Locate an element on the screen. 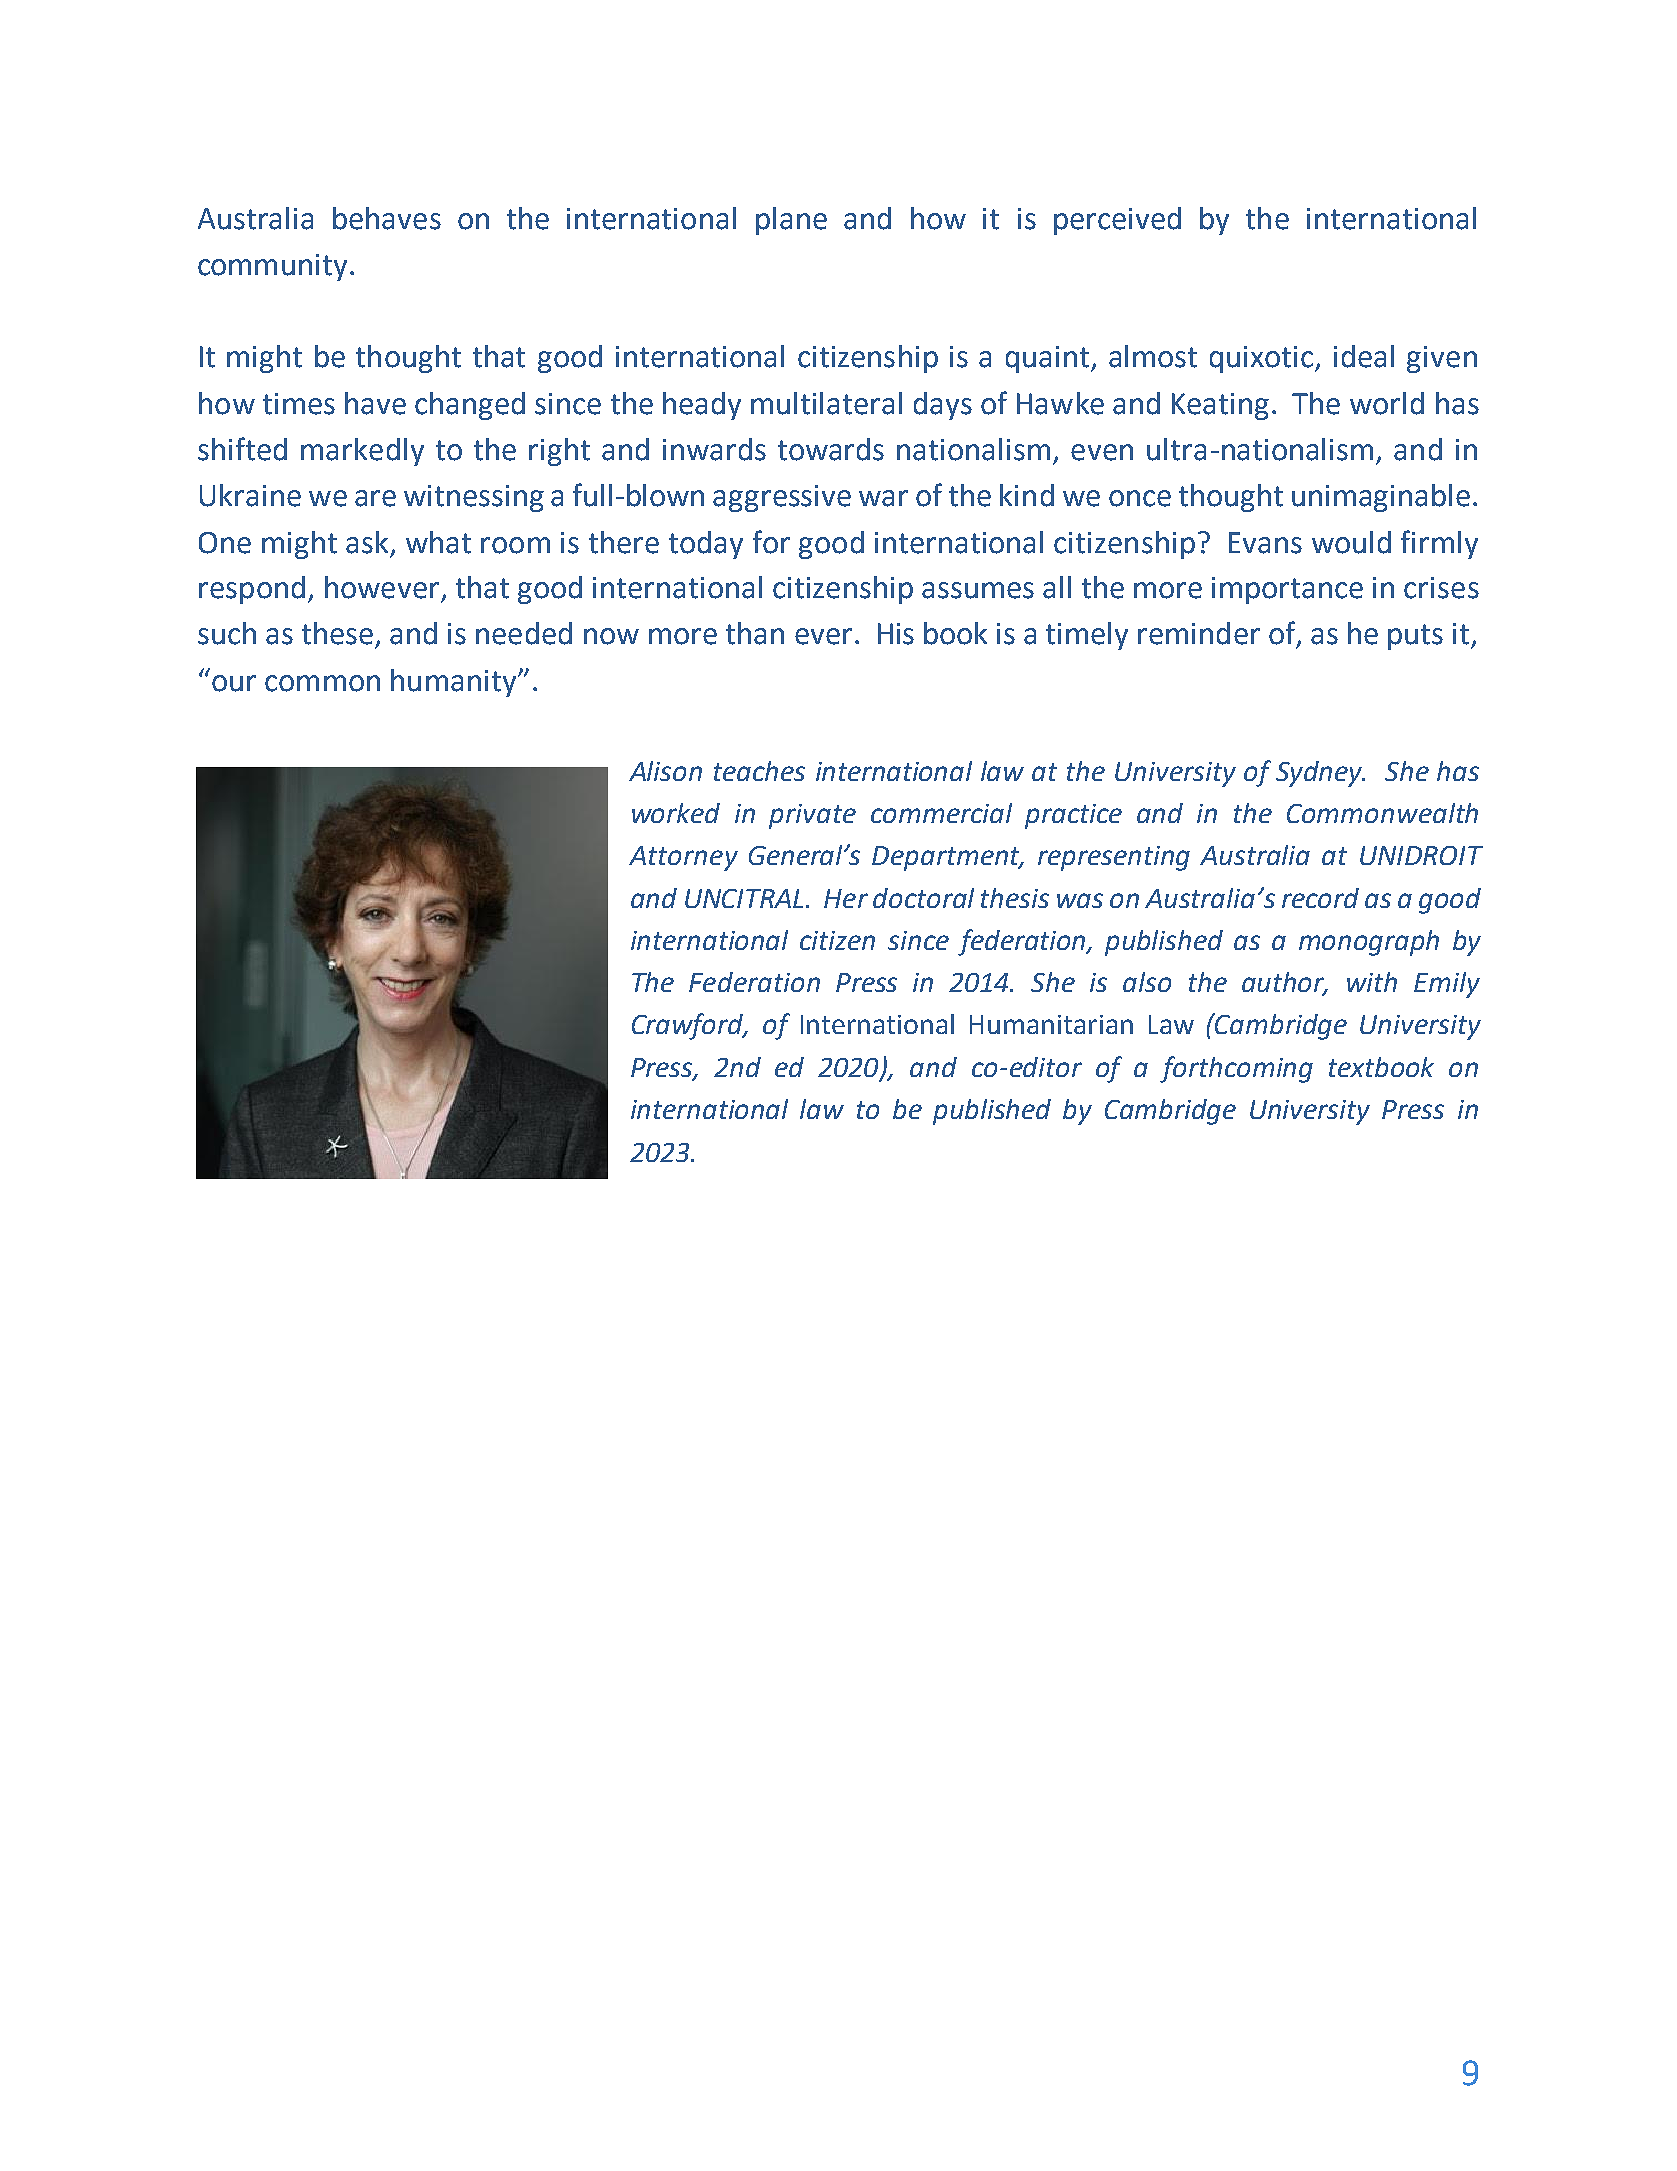  plane is located at coordinates (791, 221).
